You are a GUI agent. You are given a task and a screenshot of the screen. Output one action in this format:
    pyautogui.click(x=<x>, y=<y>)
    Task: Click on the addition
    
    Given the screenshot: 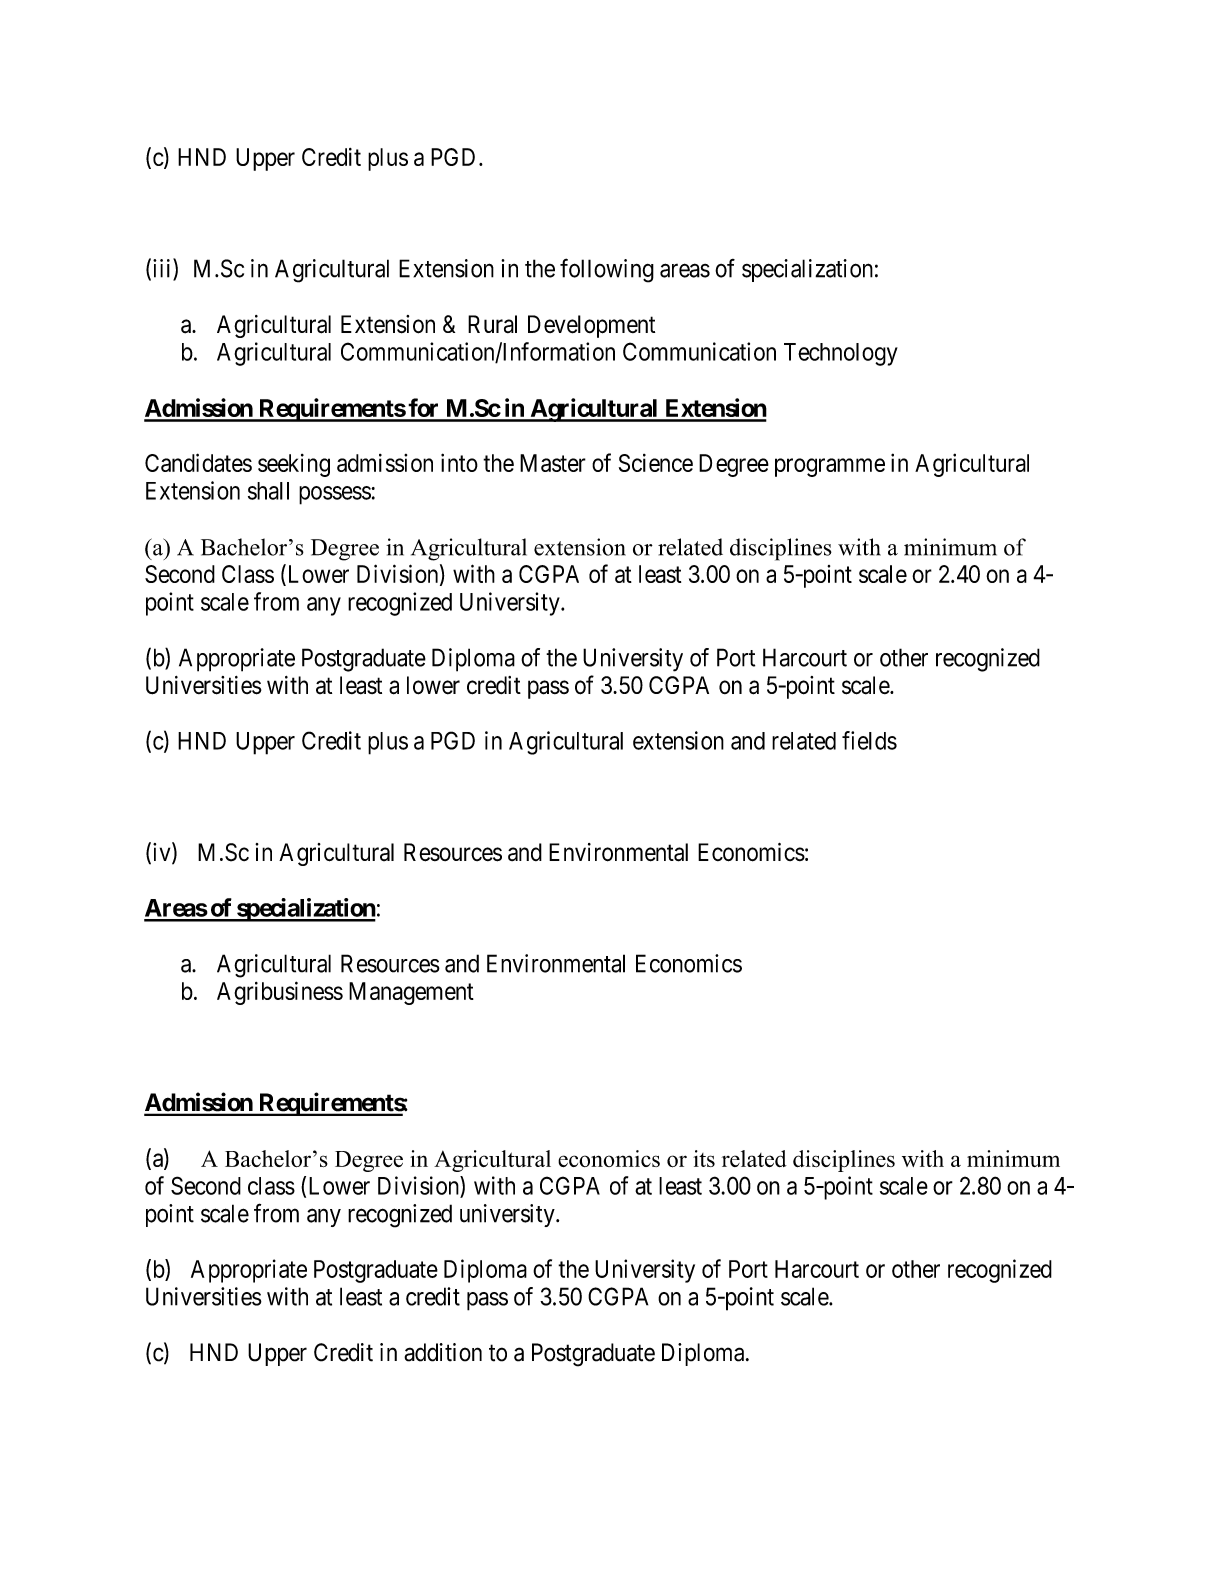 What is the action you would take?
    pyautogui.click(x=443, y=1352)
